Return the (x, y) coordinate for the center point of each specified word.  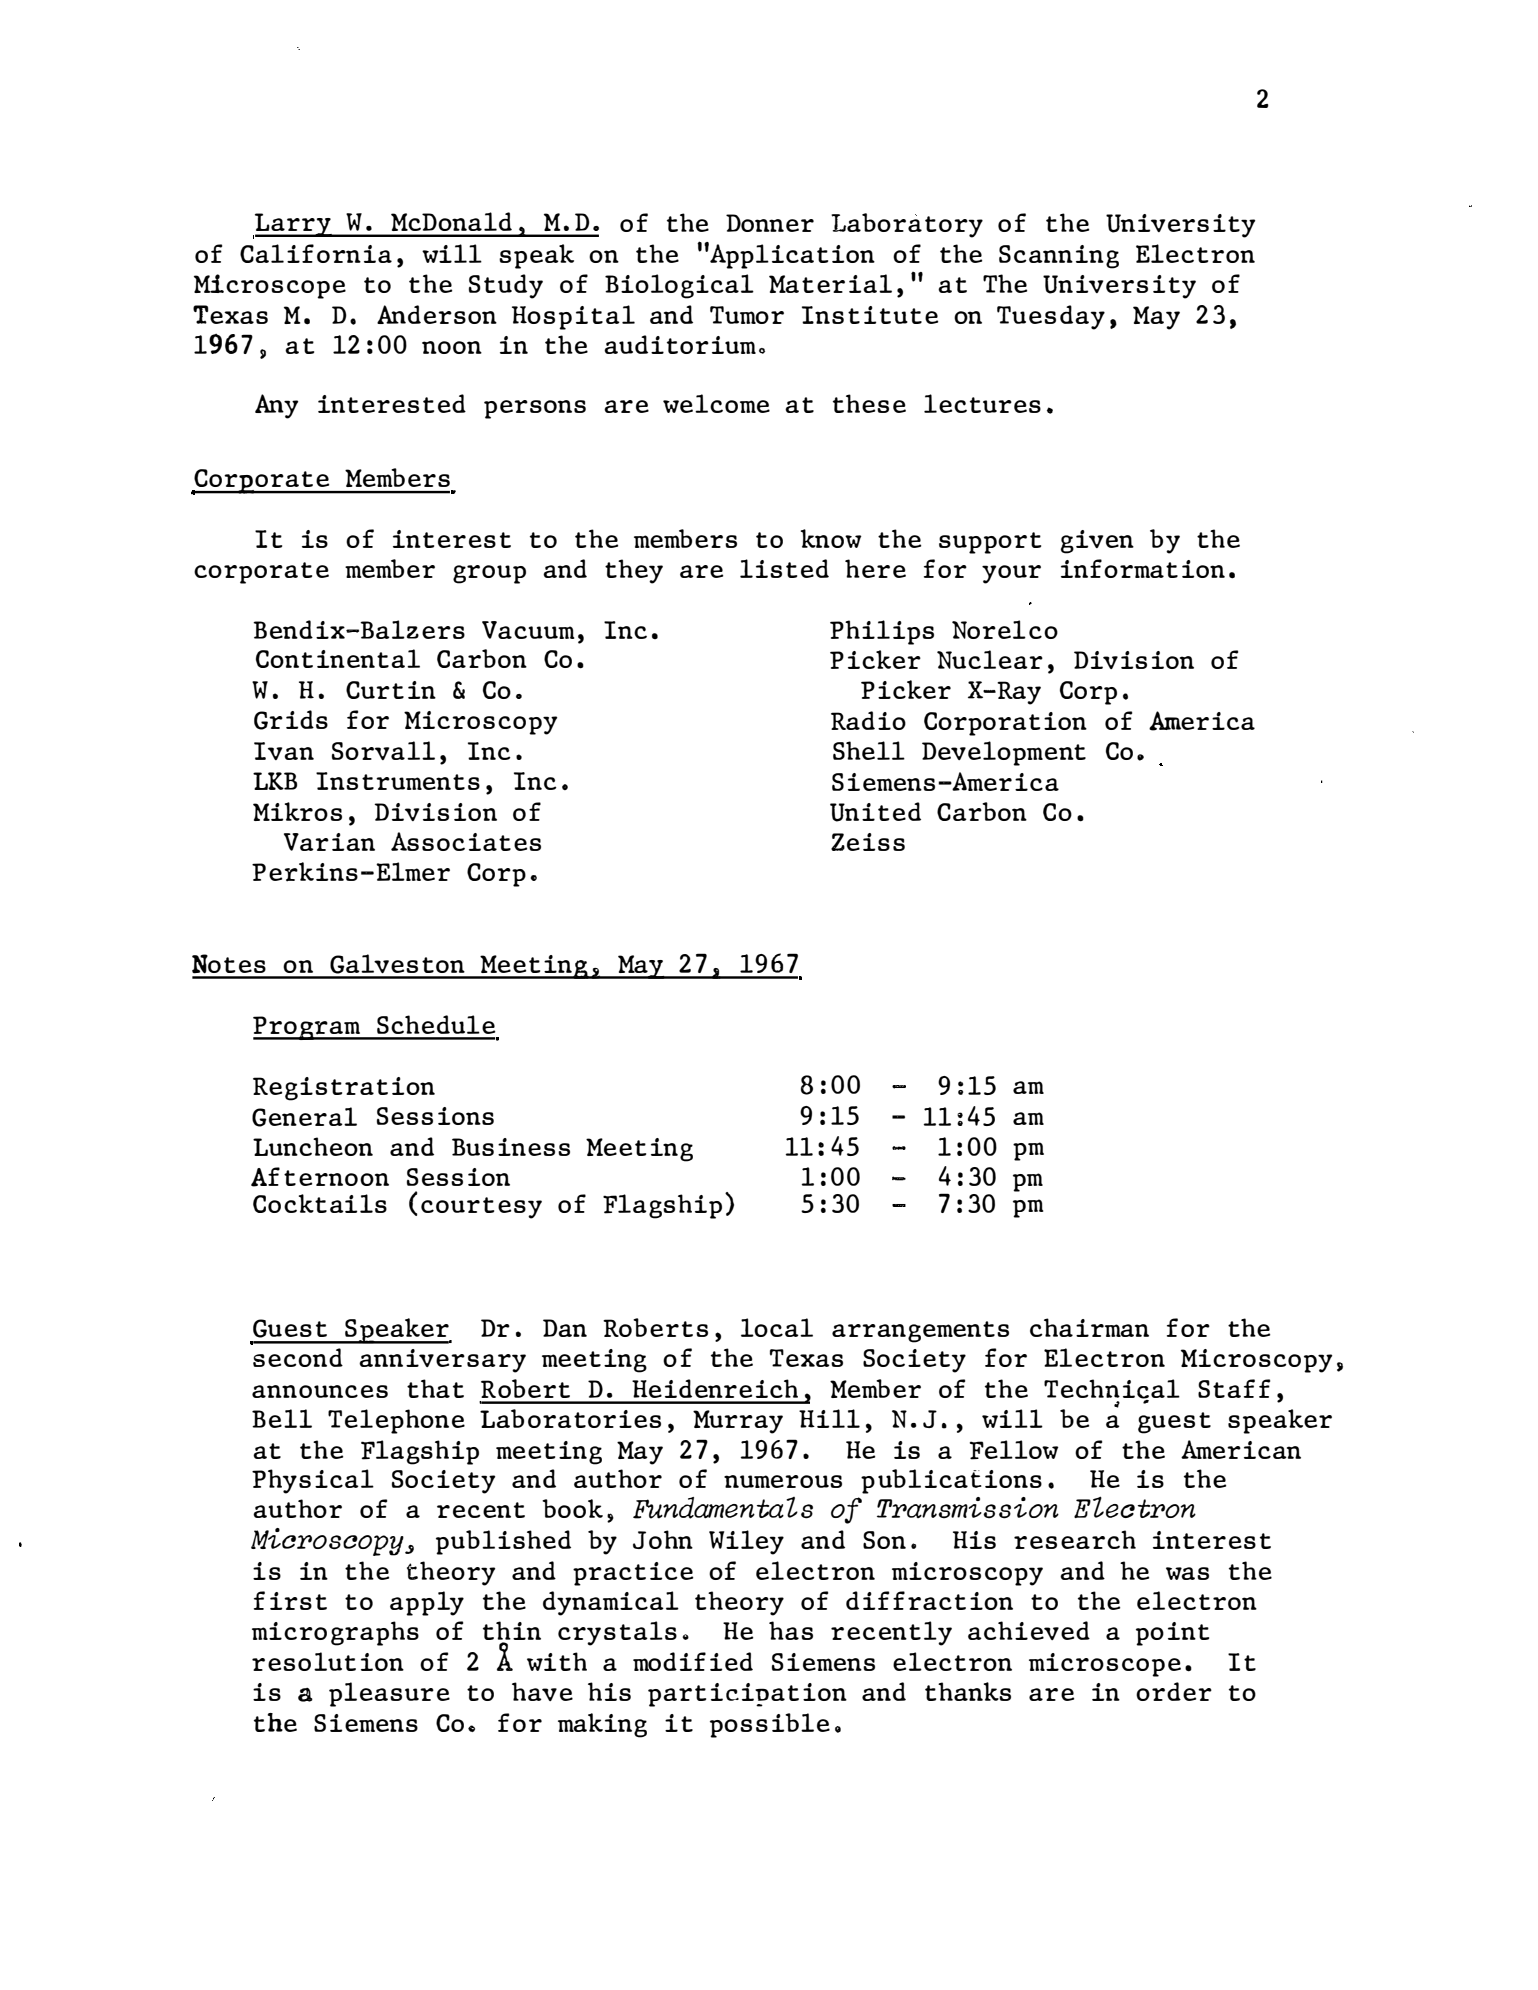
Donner (770, 223)
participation (747, 1695)
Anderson (437, 314)
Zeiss (868, 842)
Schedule (436, 1024)
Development (1004, 753)
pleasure (389, 1694)
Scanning (1059, 257)
